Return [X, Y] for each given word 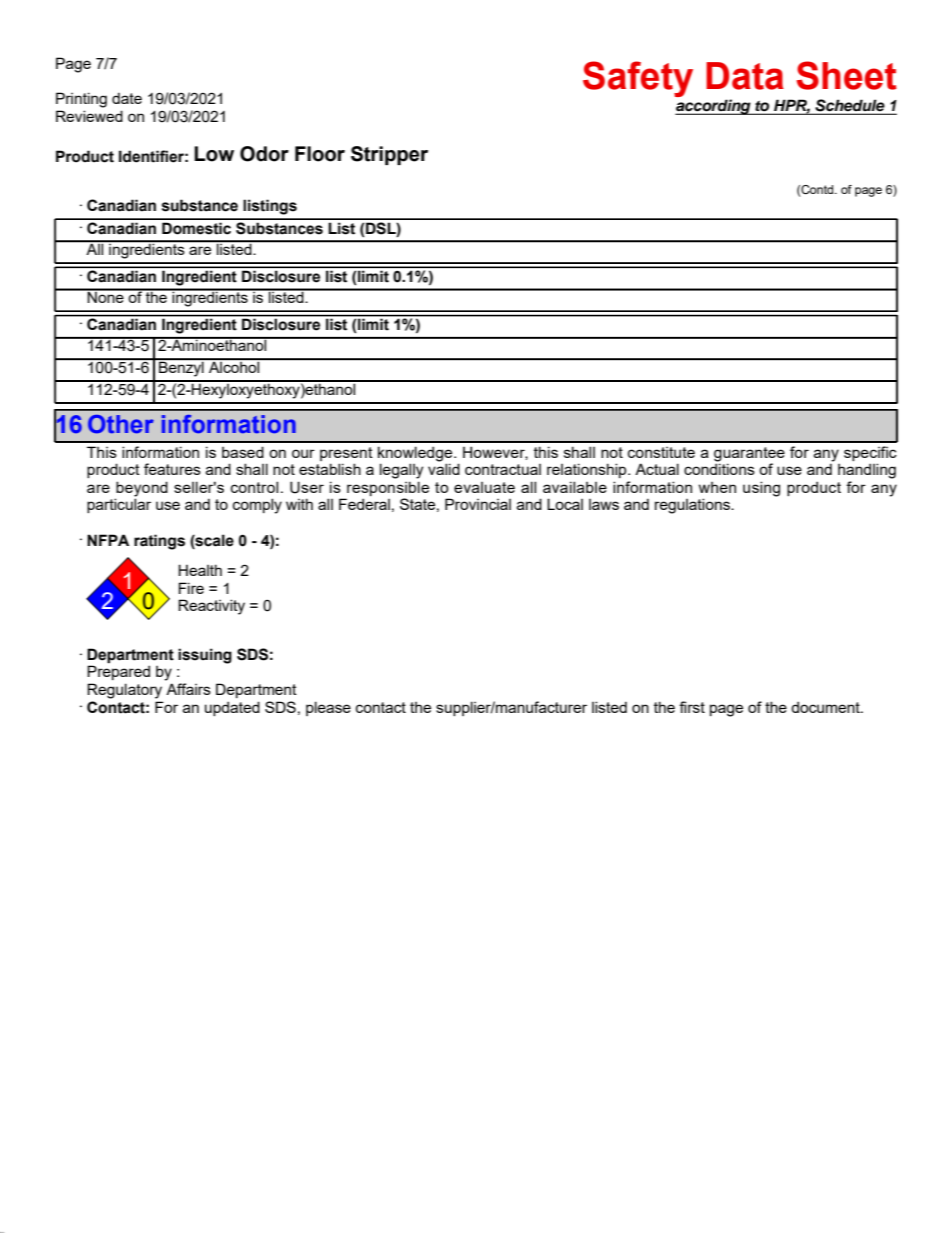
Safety [638, 79]
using [761, 489]
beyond [141, 490]
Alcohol [234, 366]
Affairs [188, 689]
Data [745, 76]
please [328, 708]
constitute [661, 452]
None [106, 296]
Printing [81, 100]
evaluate [484, 487]
